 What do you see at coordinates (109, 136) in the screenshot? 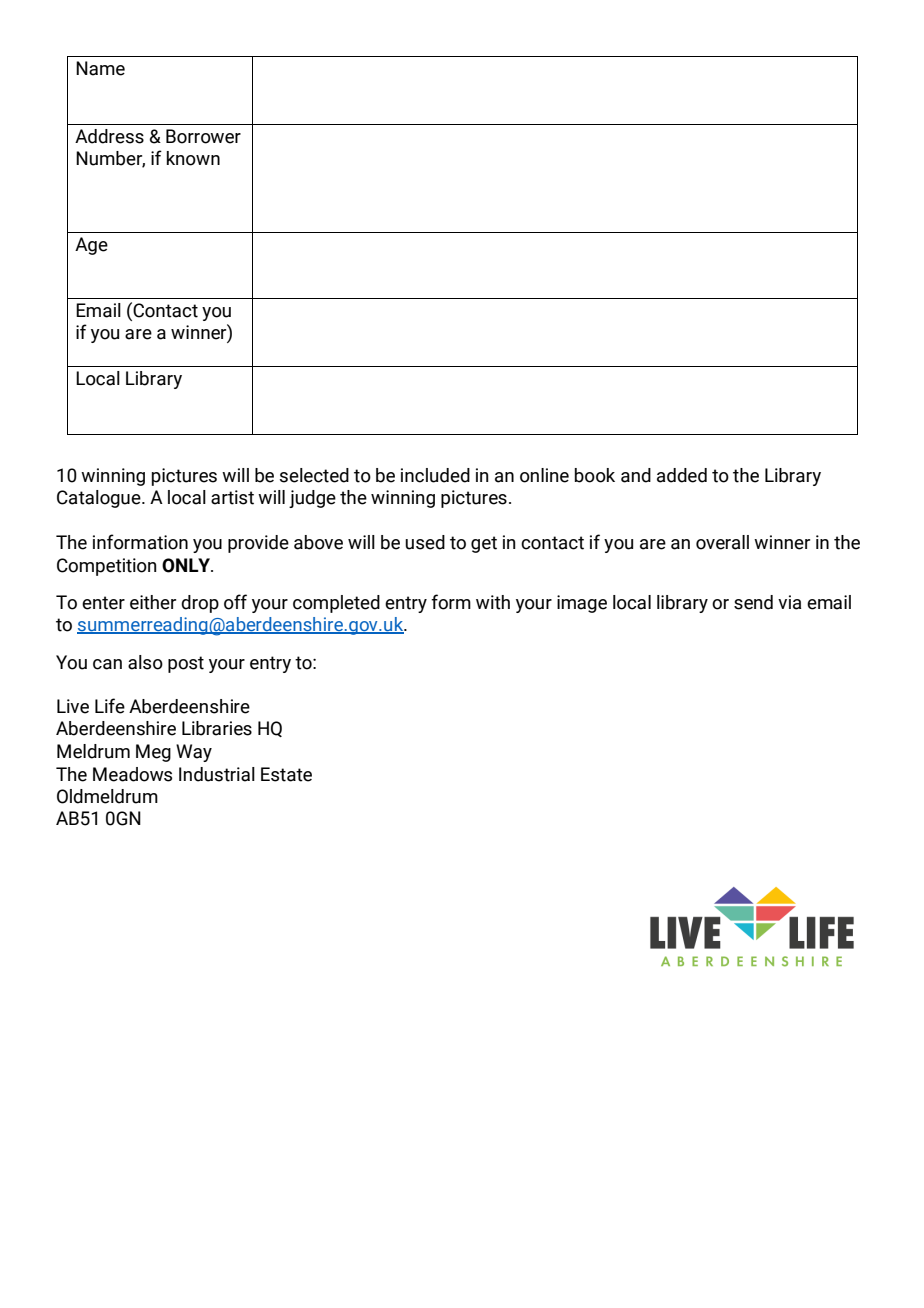
I see `Address` at bounding box center [109, 136].
